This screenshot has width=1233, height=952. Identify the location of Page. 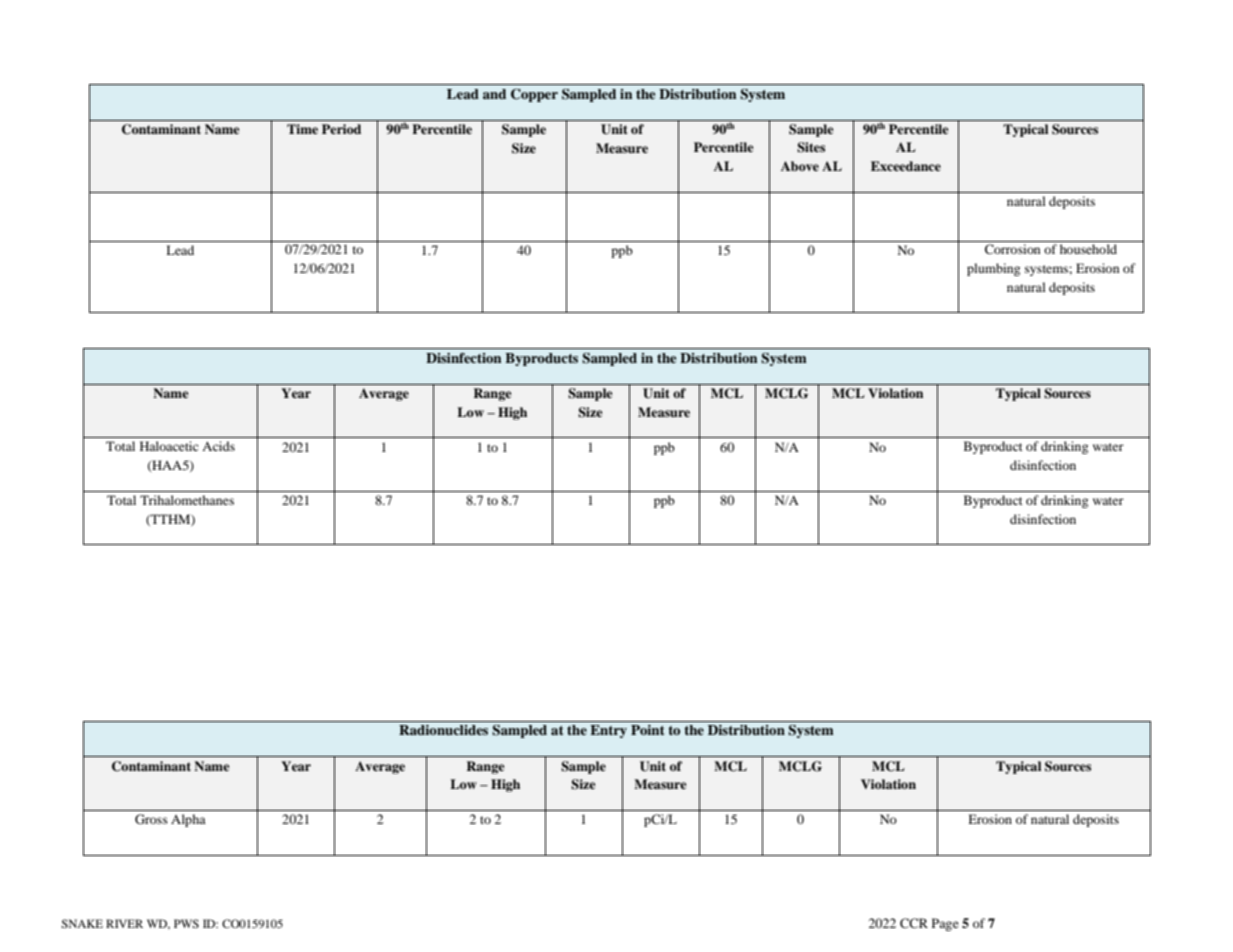
(945, 924).
